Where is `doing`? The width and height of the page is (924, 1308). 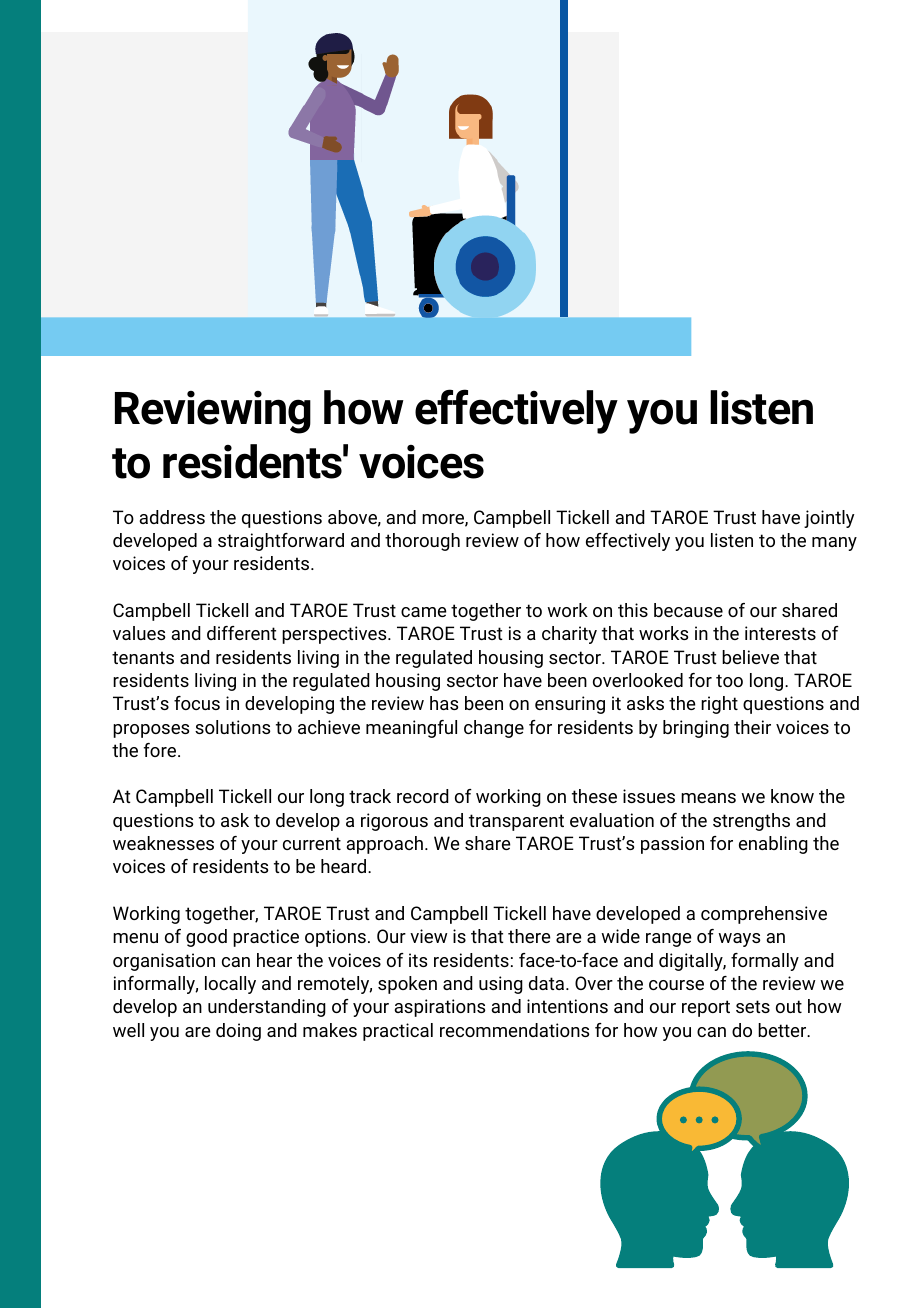
doing is located at coordinates (238, 1032).
